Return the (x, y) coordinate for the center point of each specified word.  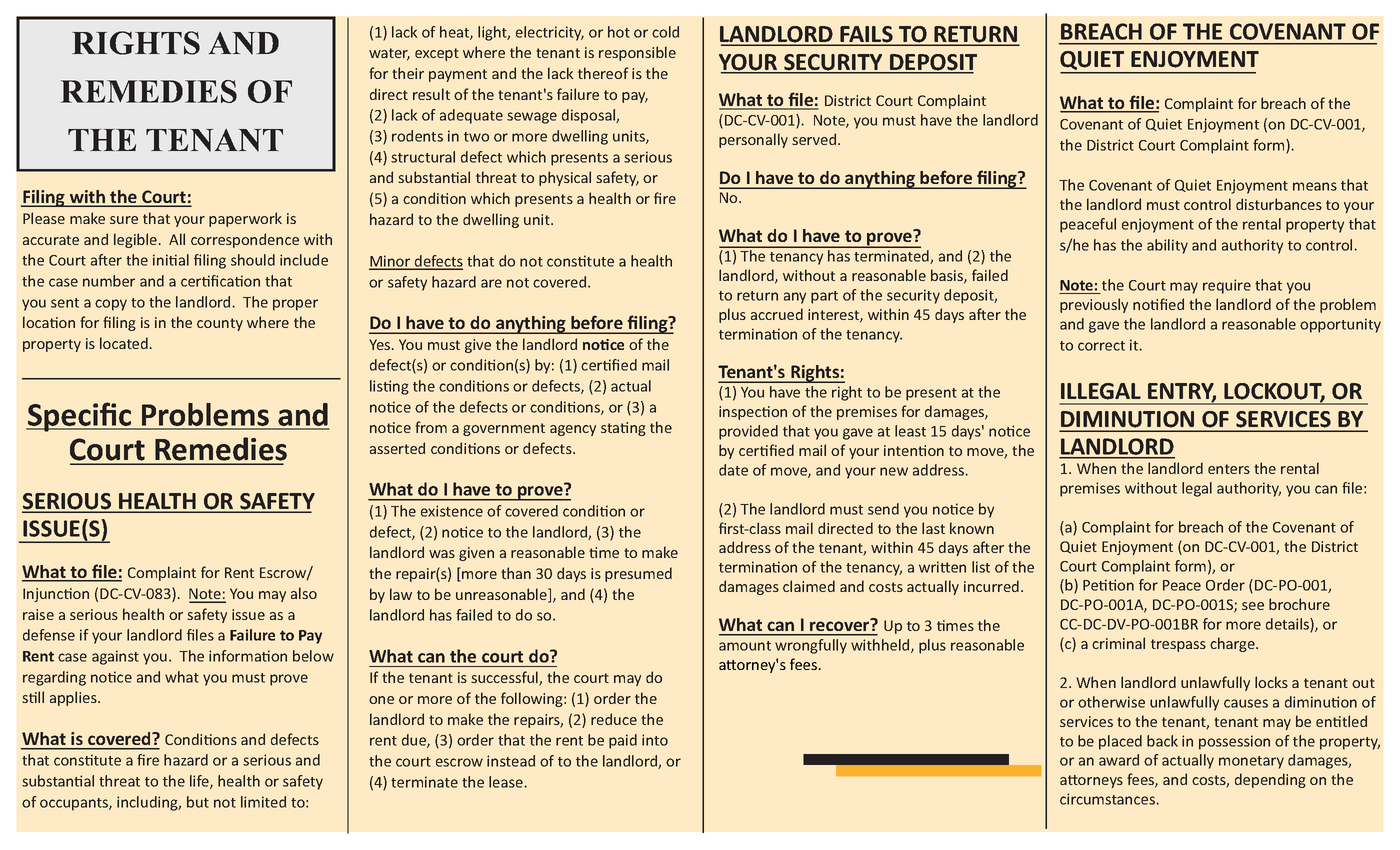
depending (1270, 780)
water (389, 54)
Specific (80, 417)
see (1253, 606)
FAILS (866, 35)
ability (1167, 246)
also (304, 593)
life (200, 782)
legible (135, 240)
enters (1229, 469)
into (655, 740)
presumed (638, 574)
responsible (637, 53)
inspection (753, 413)
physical (565, 178)
